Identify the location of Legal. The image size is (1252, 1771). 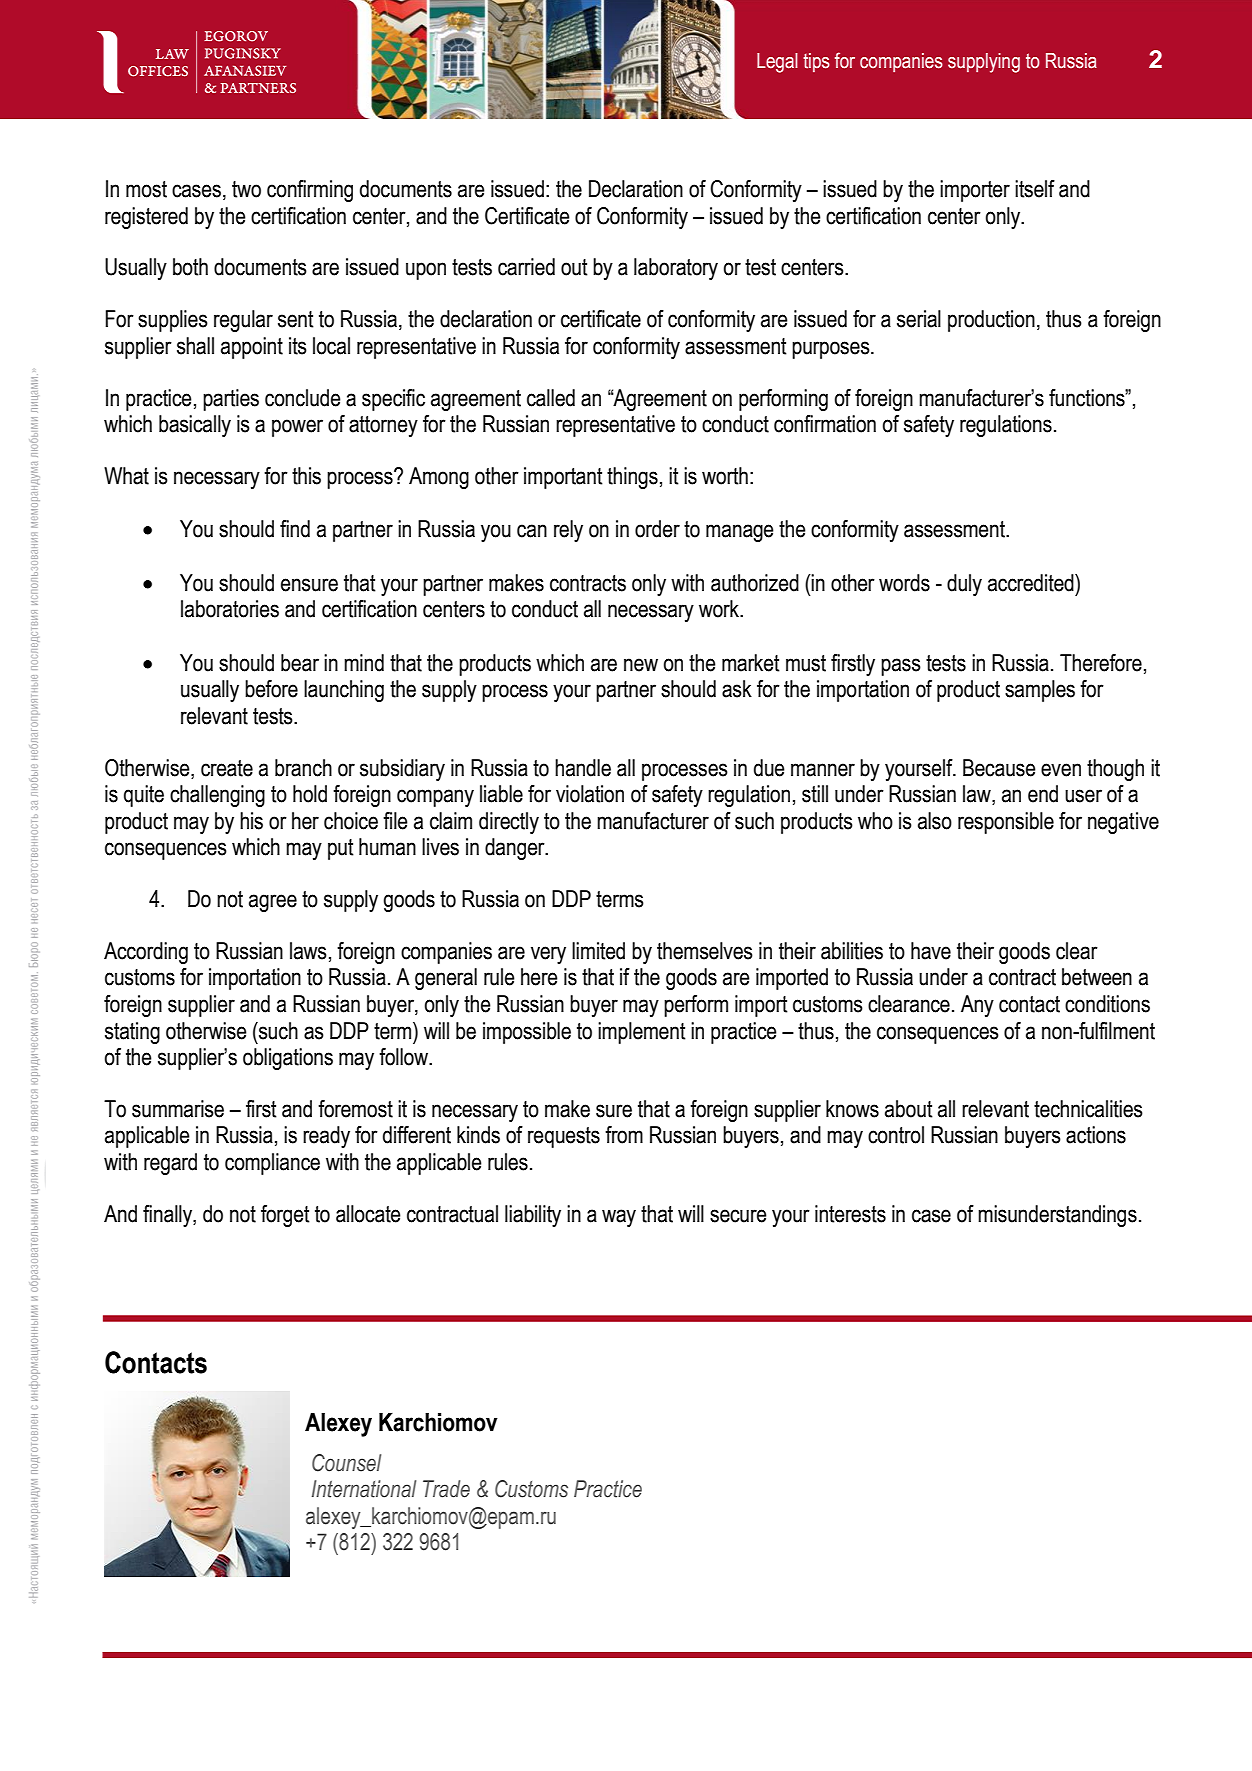
(777, 63).
